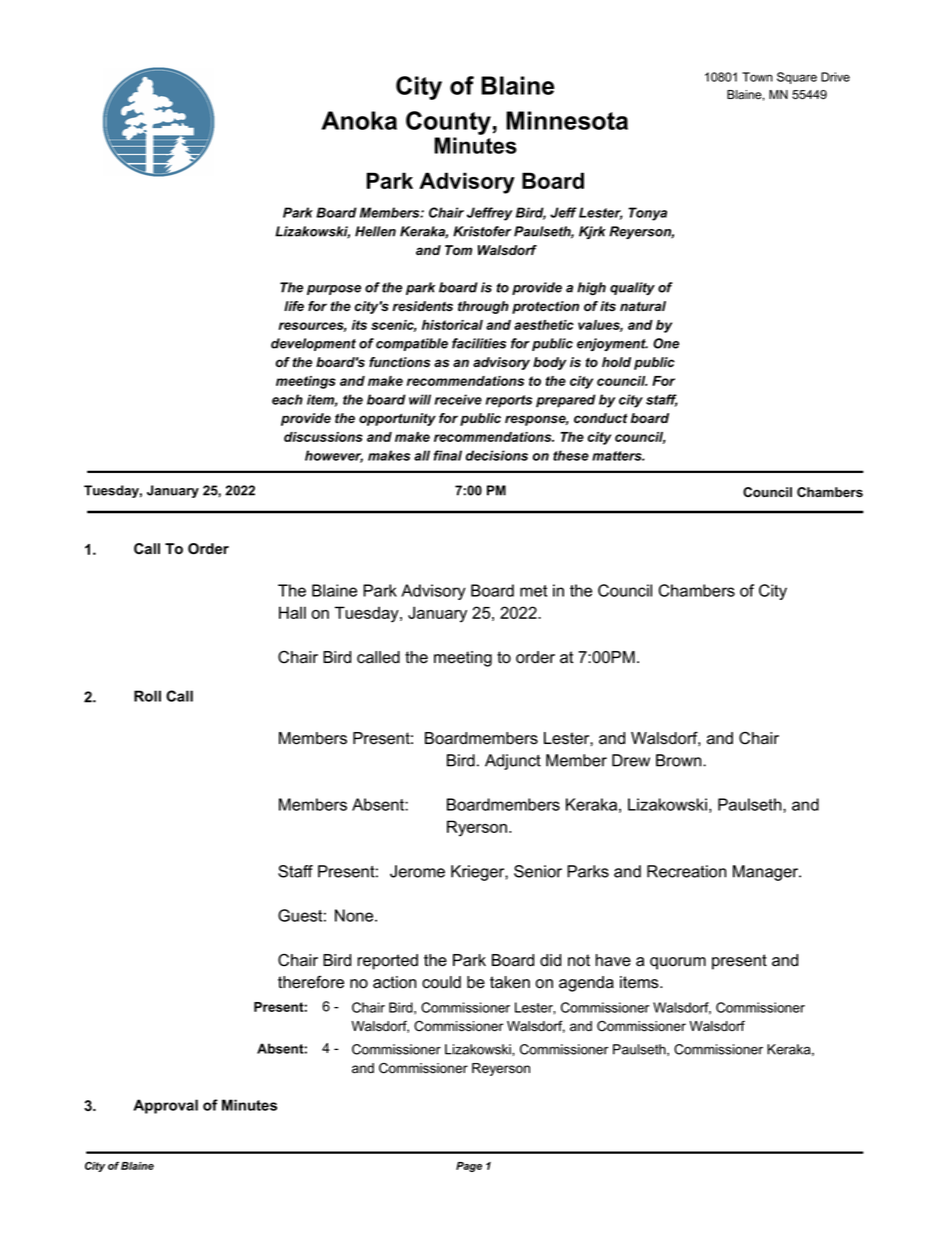 This image has height=1233, width=952. Describe the element at coordinates (469, 1167) in the image. I see `Page` at that location.
